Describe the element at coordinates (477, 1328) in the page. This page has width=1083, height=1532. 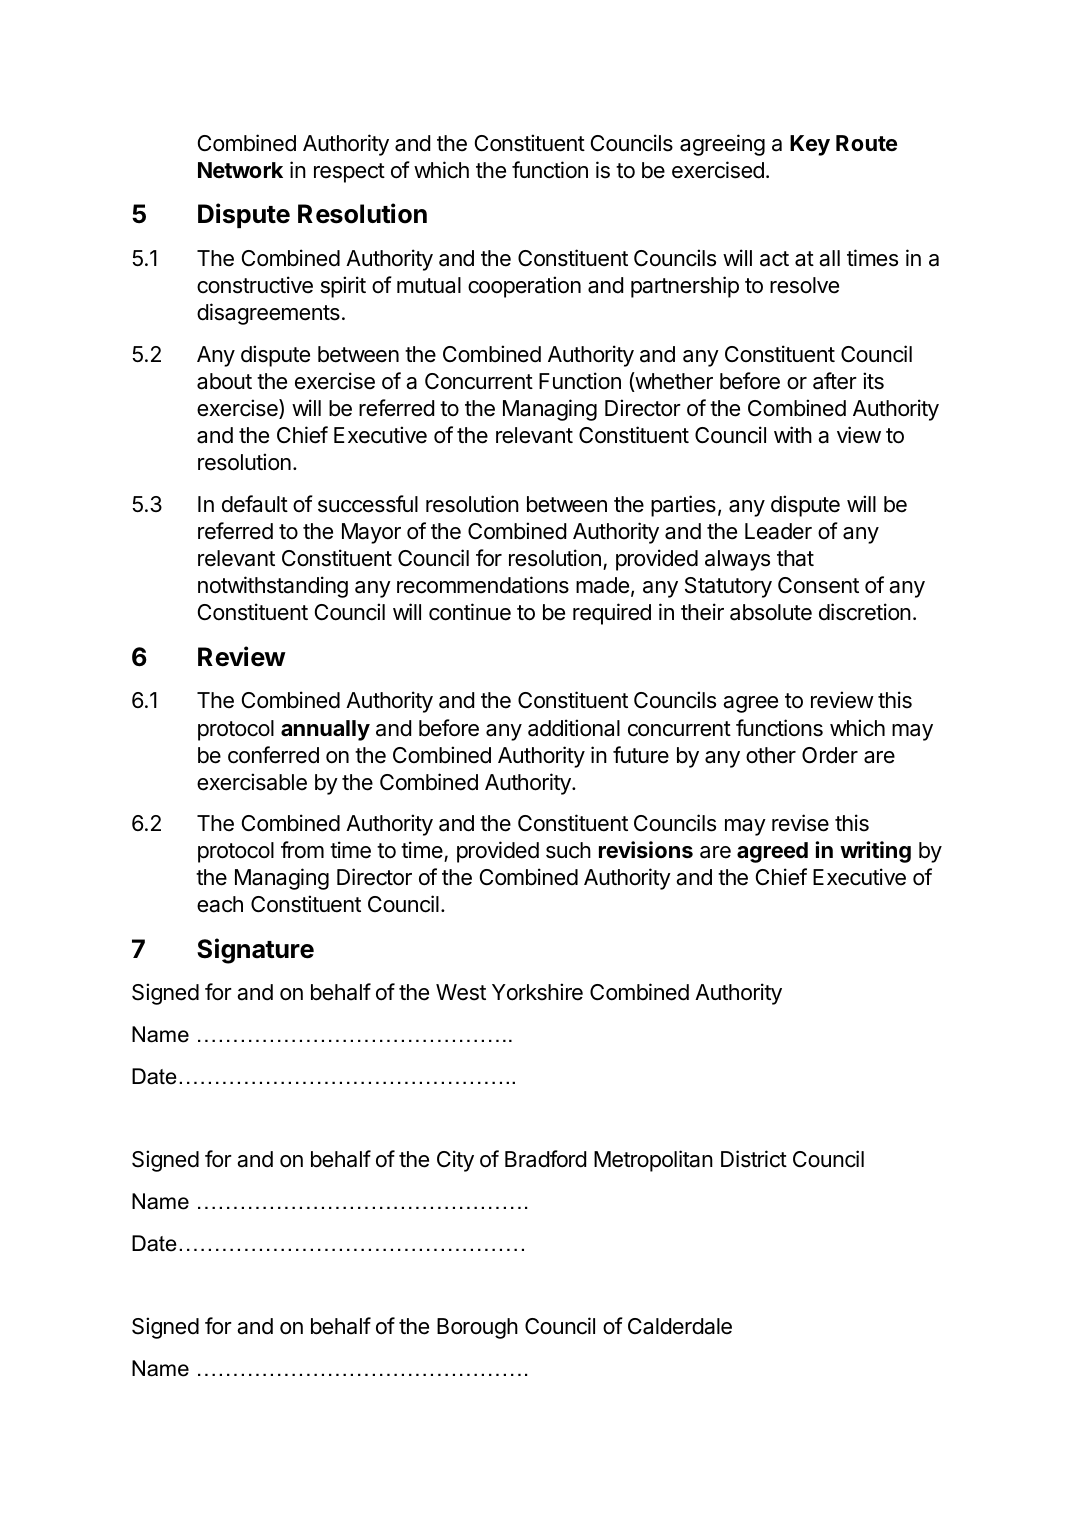
I see `Borough` at that location.
